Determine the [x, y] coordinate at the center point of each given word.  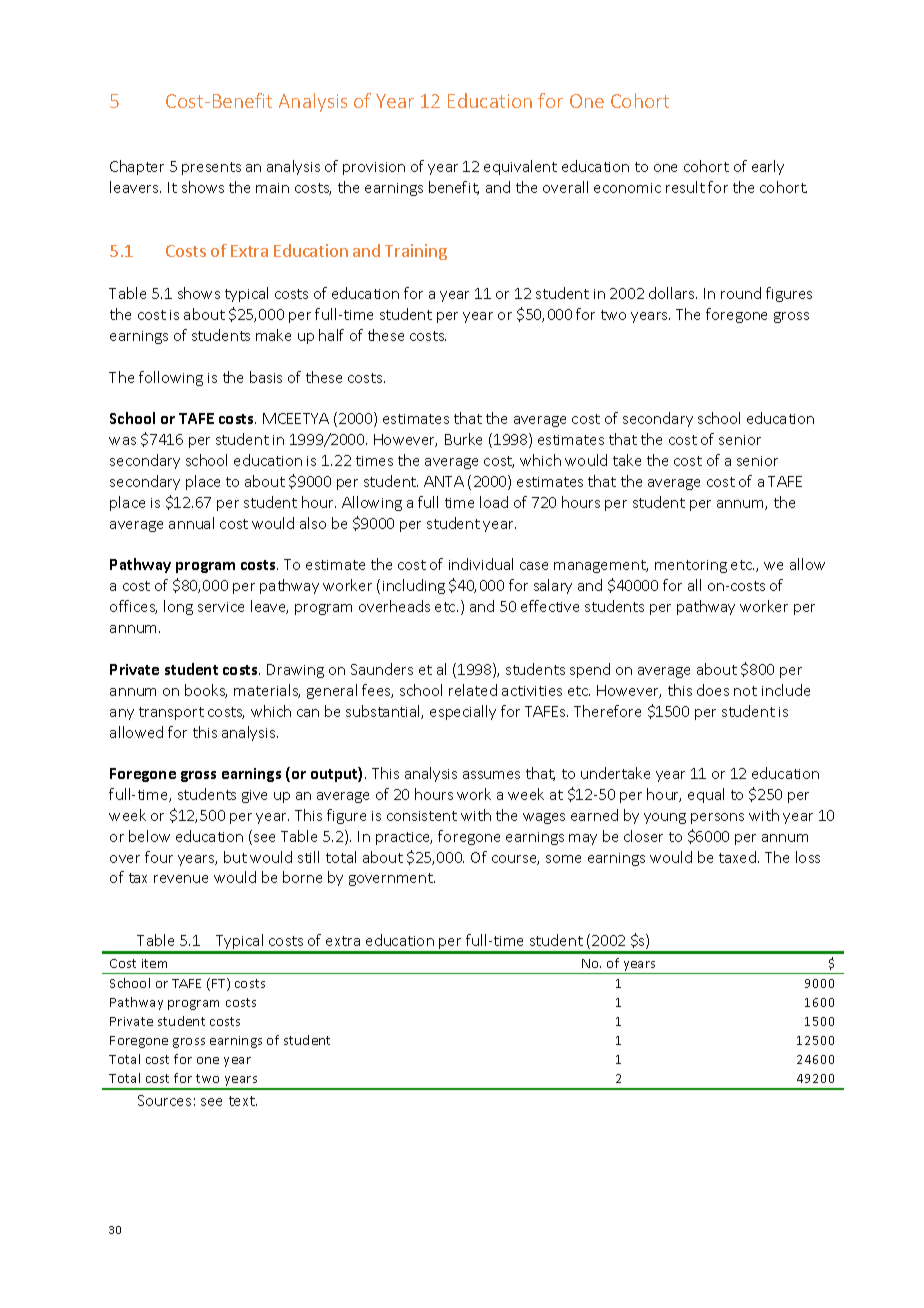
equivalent [520, 167]
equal [706, 795]
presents [211, 168]
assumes [491, 775]
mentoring [691, 566]
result [685, 187]
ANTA [444, 481]
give [254, 796]
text [243, 1101]
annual [191, 523]
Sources [164, 1100]
